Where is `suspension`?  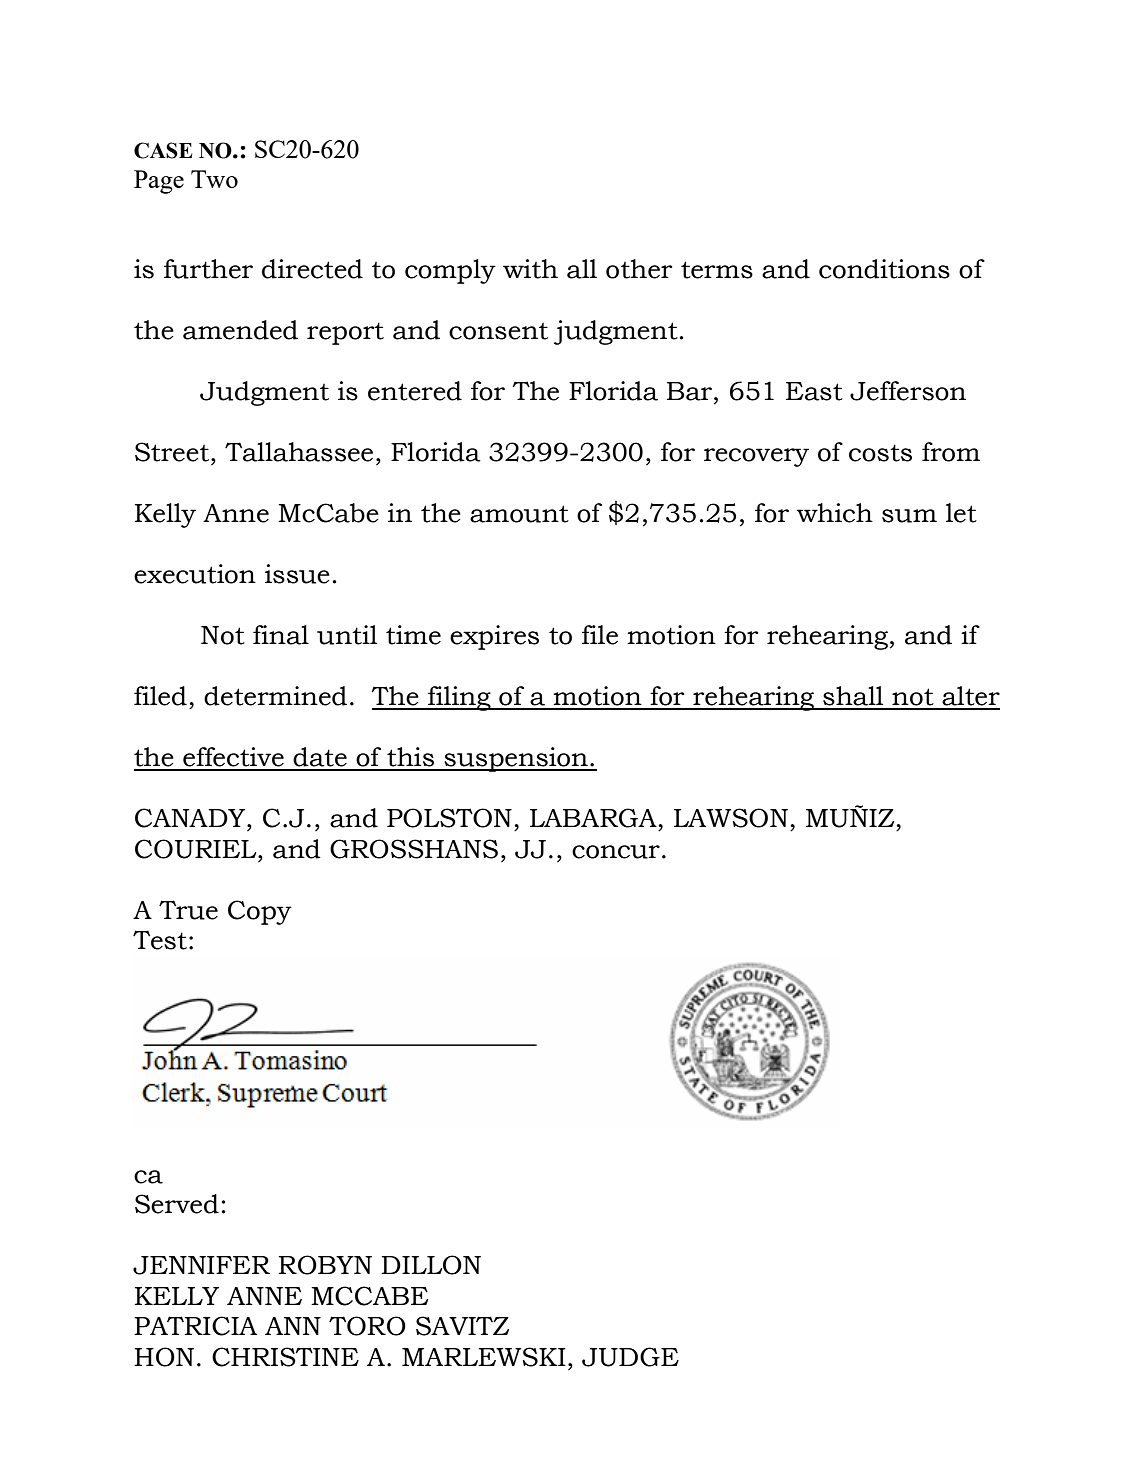
suspension is located at coordinates (516, 759).
